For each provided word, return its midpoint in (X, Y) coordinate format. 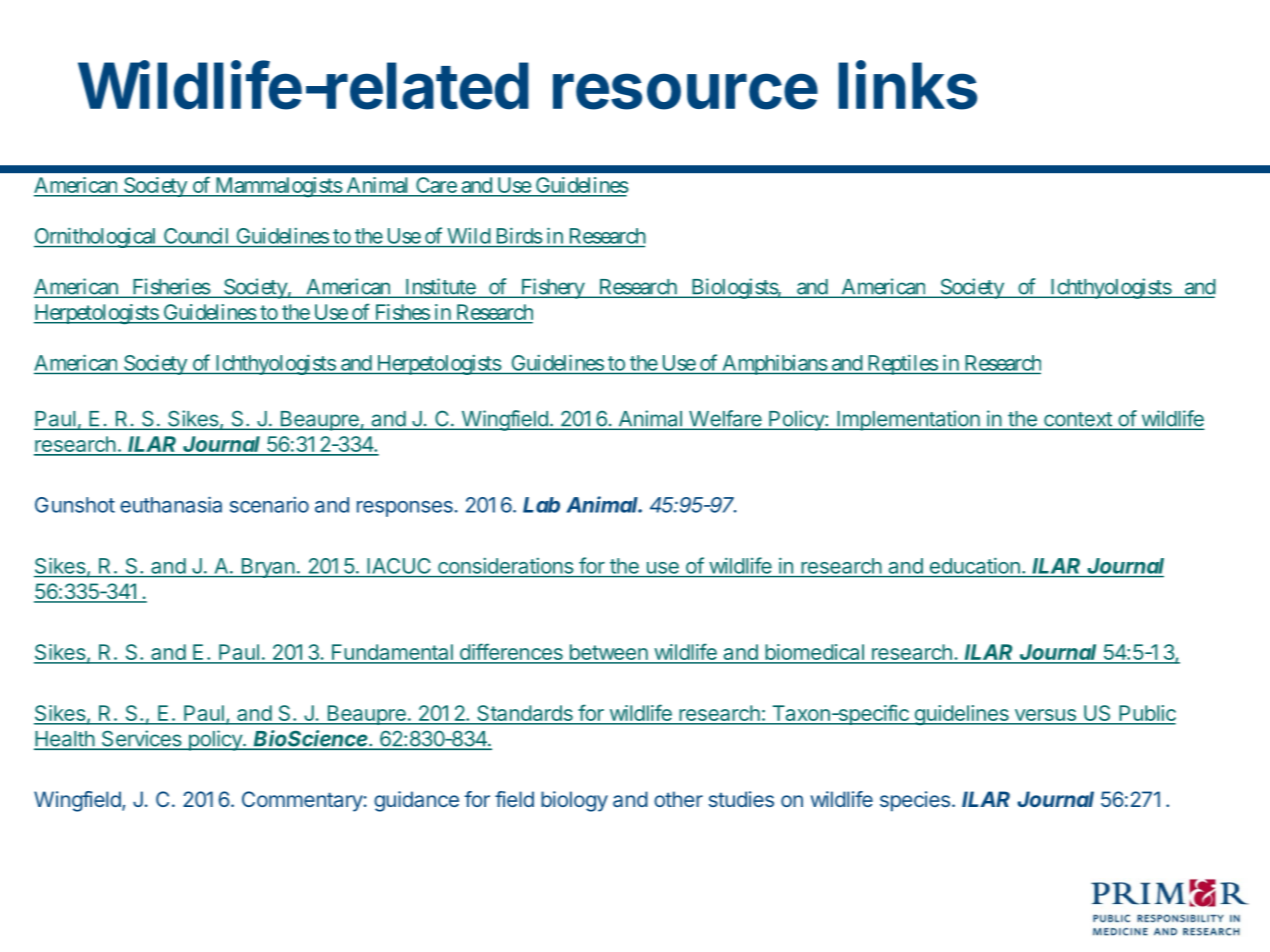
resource (685, 91)
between (608, 653)
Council (196, 236)
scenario (269, 505)
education (975, 566)
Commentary (302, 801)
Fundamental (392, 653)
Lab (541, 505)
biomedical (814, 653)
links (907, 85)
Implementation (908, 420)
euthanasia (171, 504)
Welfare (725, 419)
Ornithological (96, 237)
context (1078, 420)
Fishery (552, 288)
